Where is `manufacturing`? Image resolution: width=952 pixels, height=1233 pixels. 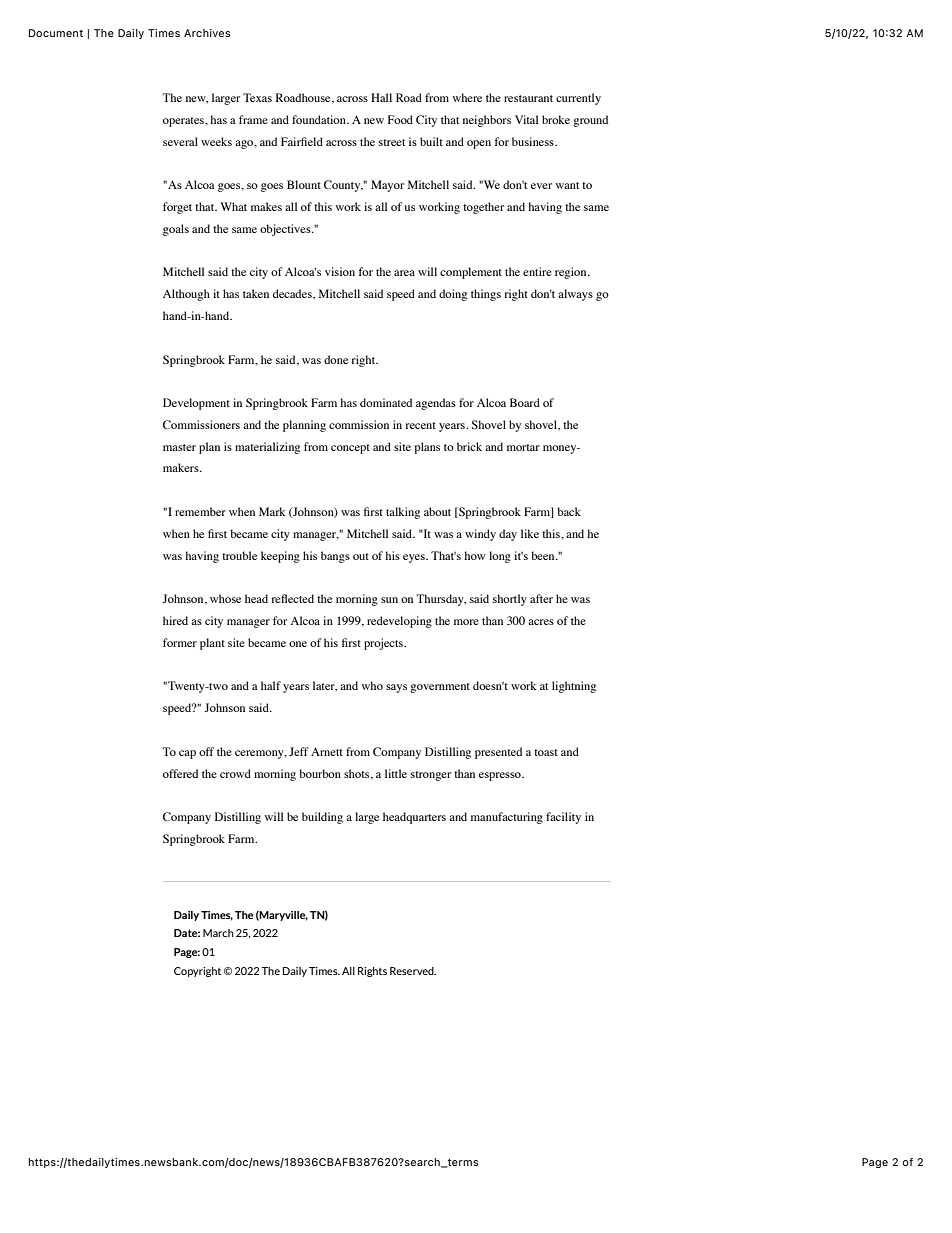
manufacturing is located at coordinates (507, 818).
